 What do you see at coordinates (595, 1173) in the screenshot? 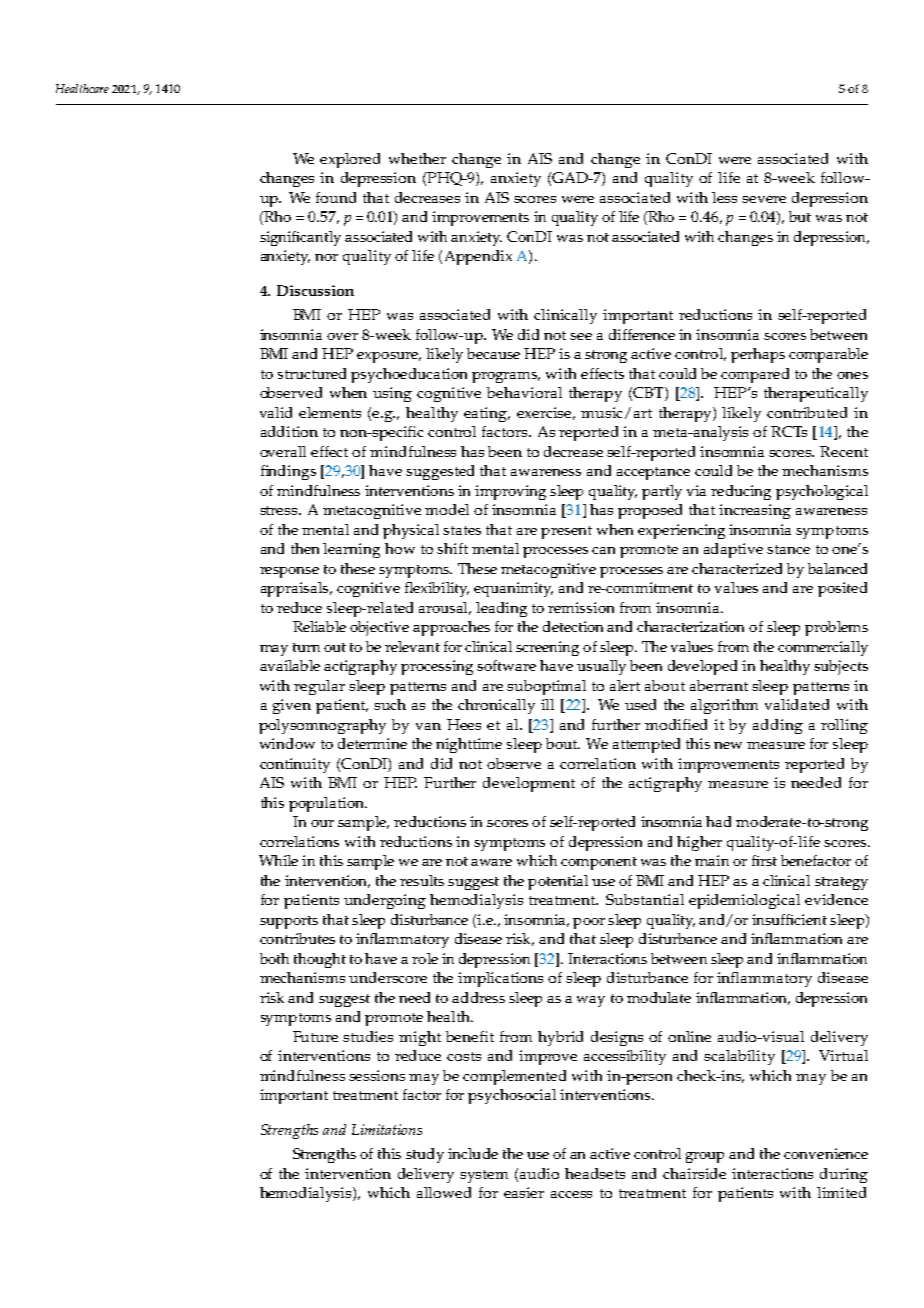
I see `headsets` at bounding box center [595, 1173].
